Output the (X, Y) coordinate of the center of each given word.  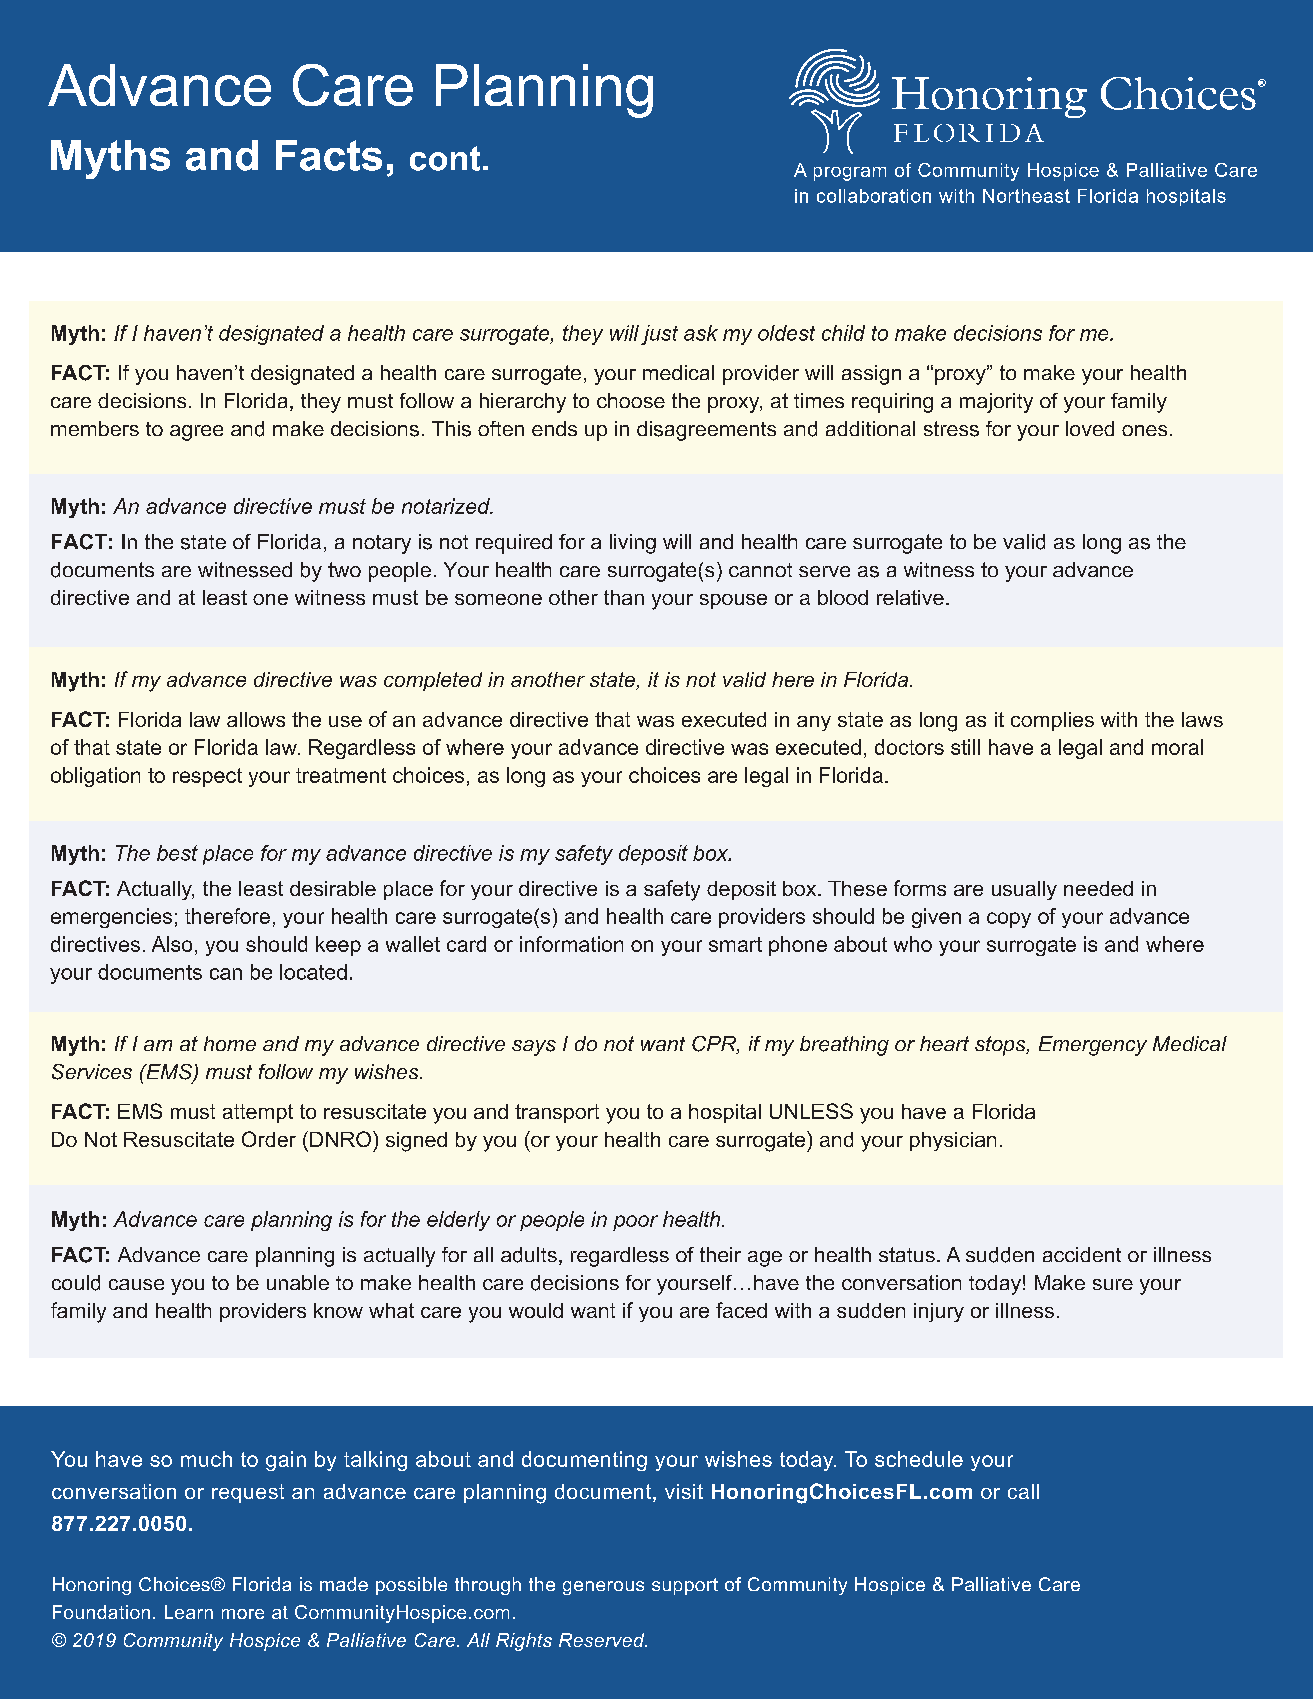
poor (635, 1223)
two (344, 569)
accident (1082, 1254)
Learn (189, 1612)
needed (1098, 888)
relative (910, 597)
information (571, 944)
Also (172, 944)
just (659, 335)
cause (136, 1284)
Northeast (1026, 196)
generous (603, 1588)
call (1023, 1491)
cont (445, 158)
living (633, 544)
